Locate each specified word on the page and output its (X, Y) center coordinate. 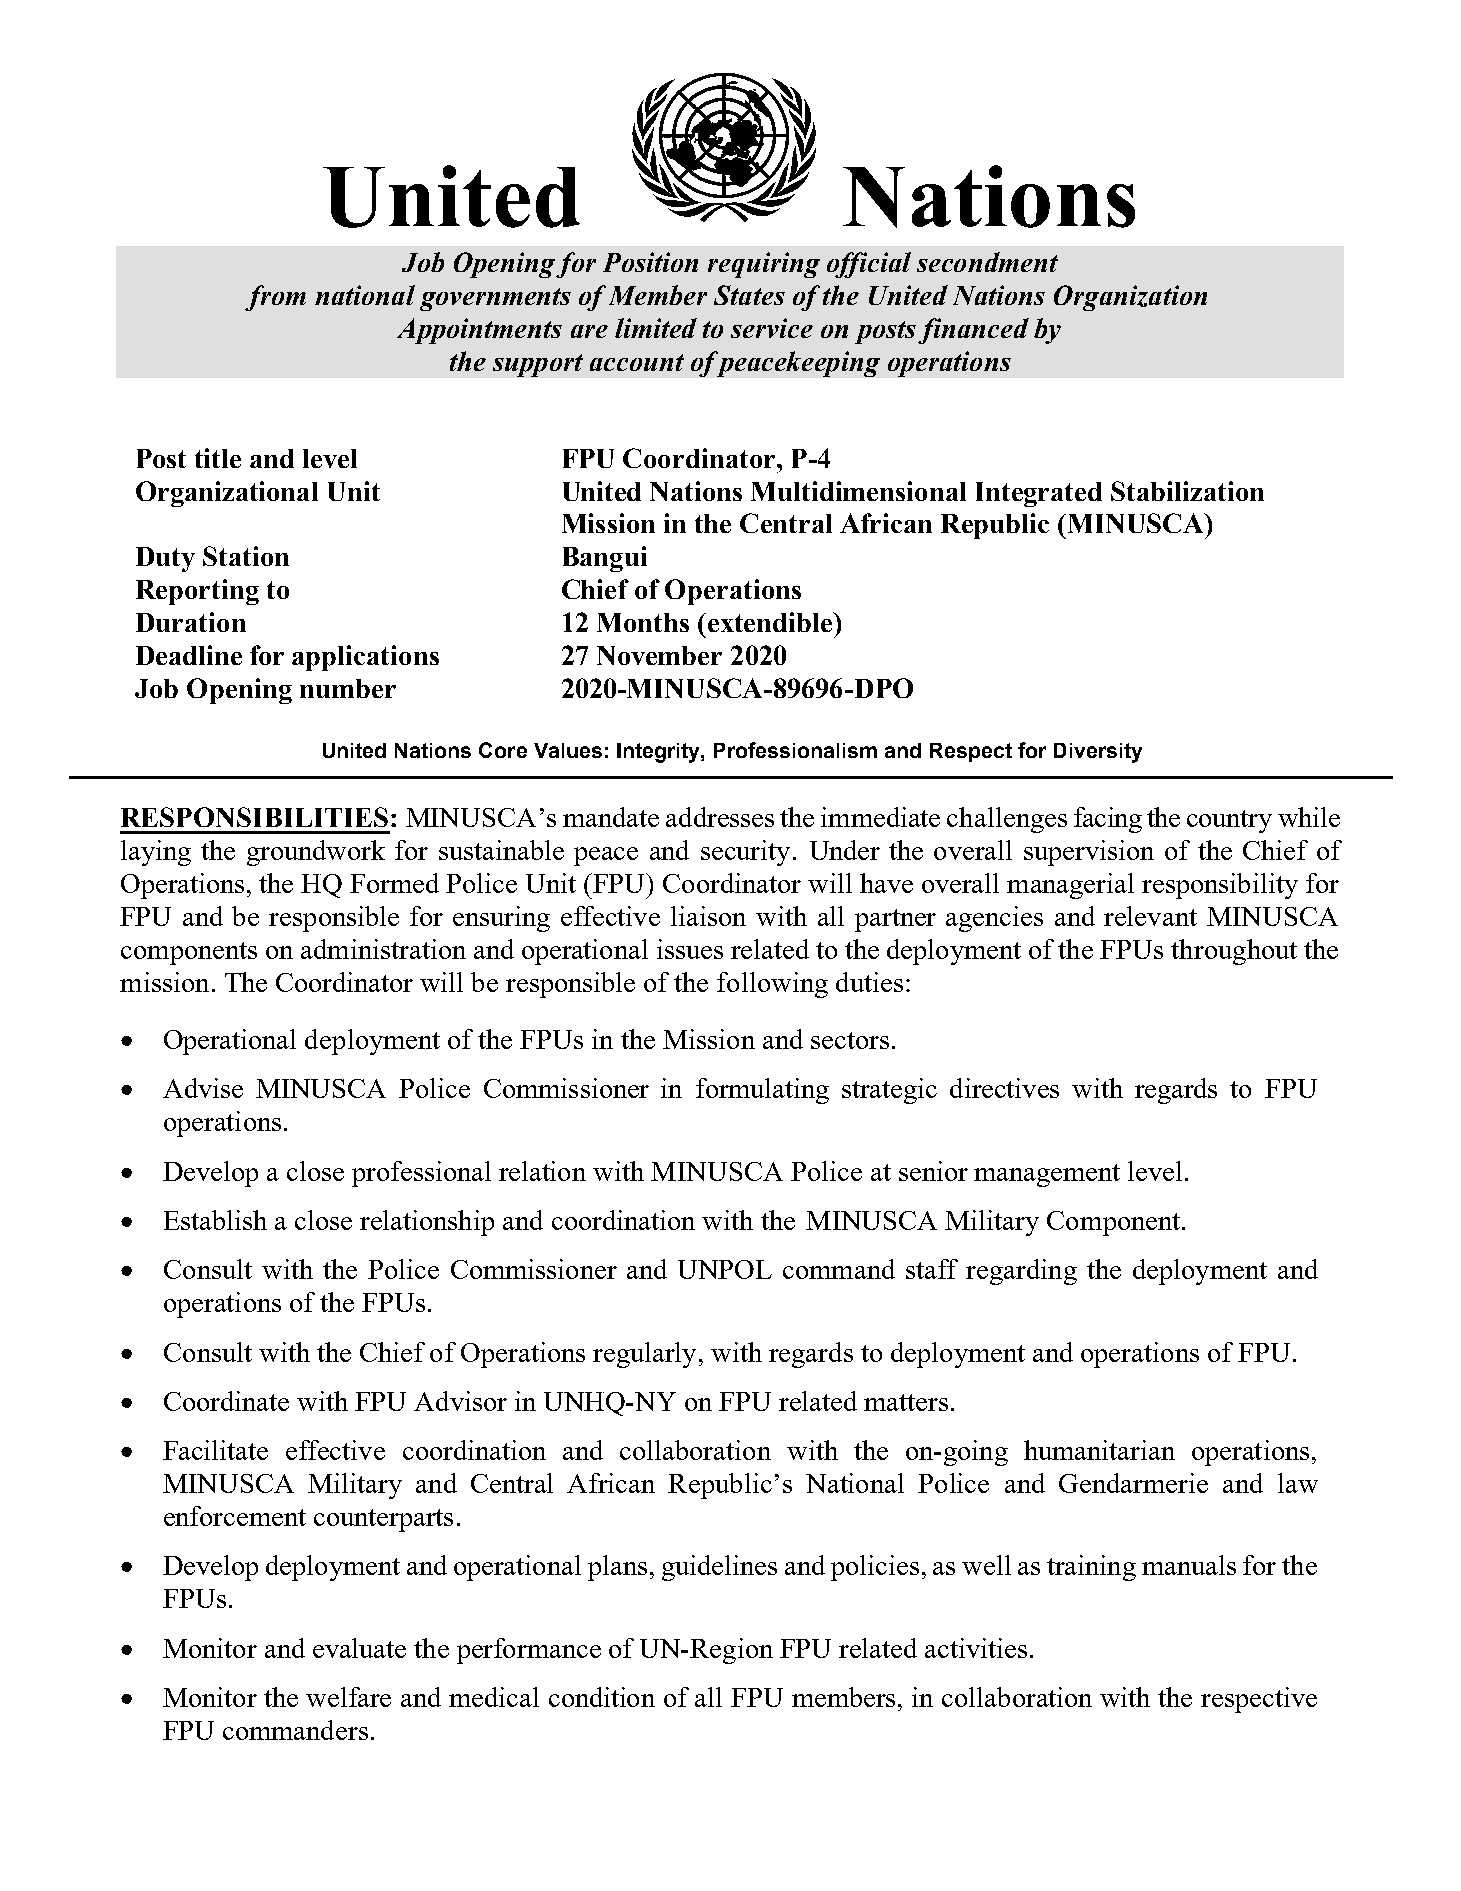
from (275, 298)
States (749, 295)
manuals (1189, 1565)
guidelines (719, 1568)
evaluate (359, 1648)
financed (973, 331)
